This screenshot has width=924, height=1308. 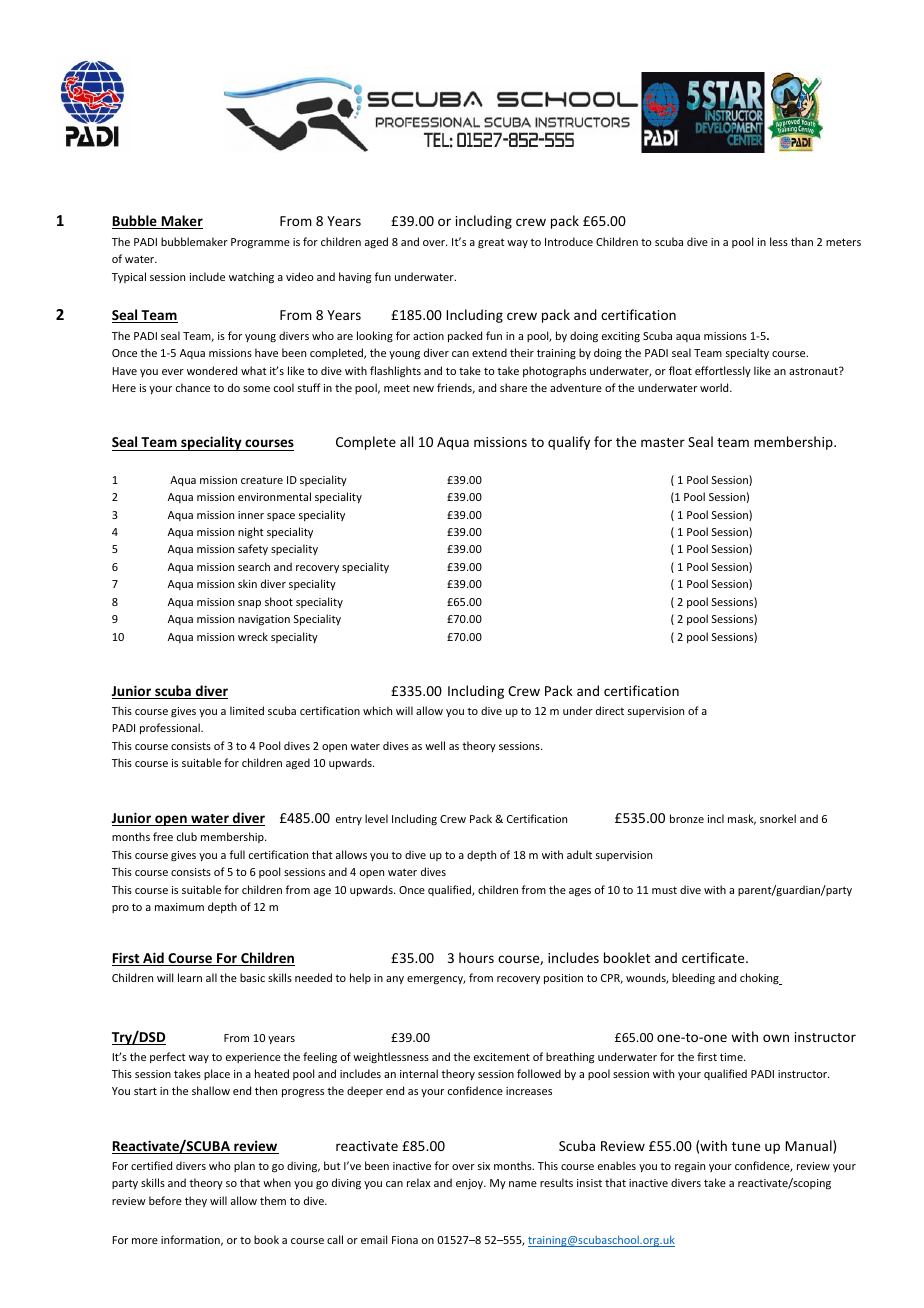 I want to click on must, so click(x=664, y=890).
